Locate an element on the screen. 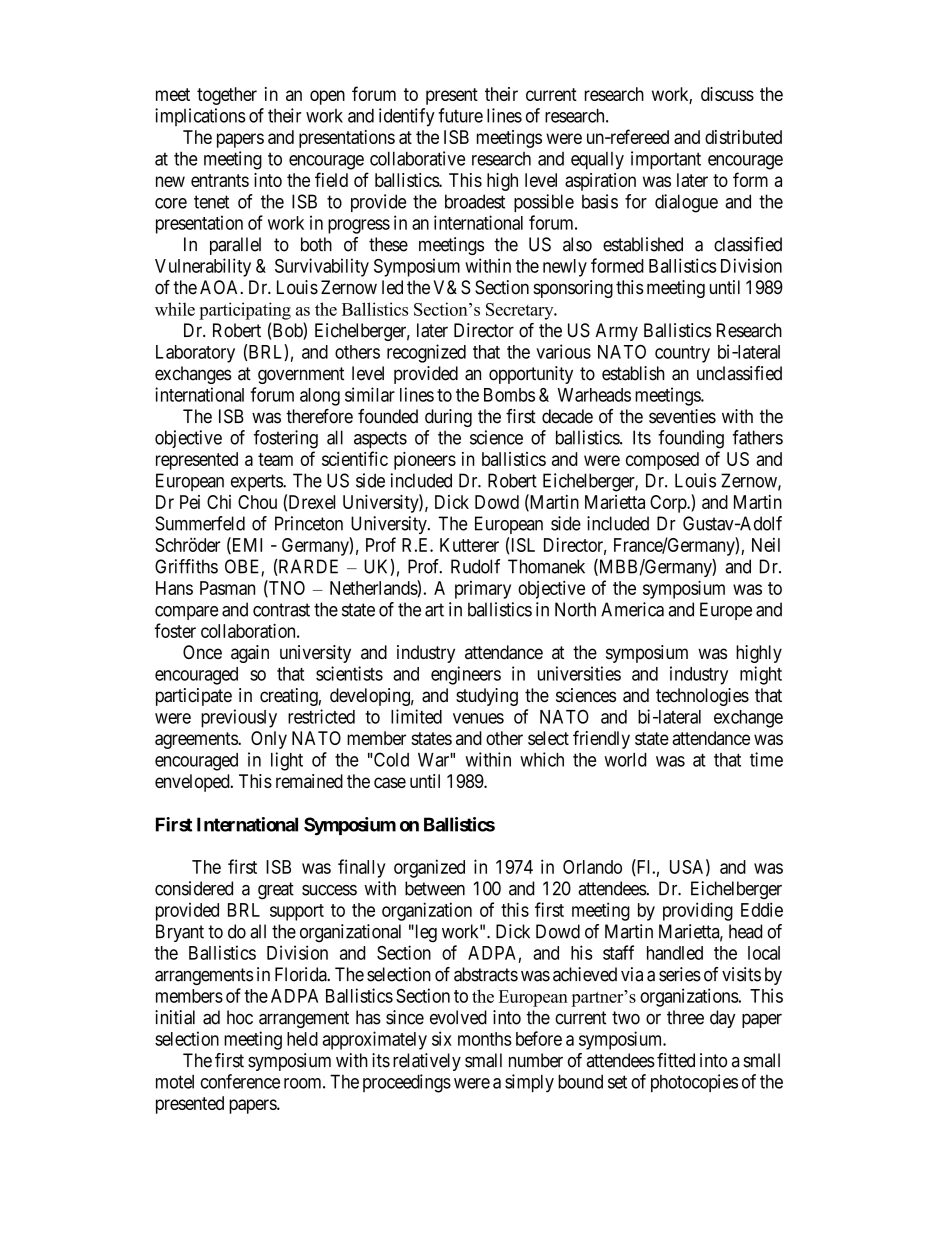 Image resolution: width=952 pixels, height=1233 pixels. world is located at coordinates (625, 760).
